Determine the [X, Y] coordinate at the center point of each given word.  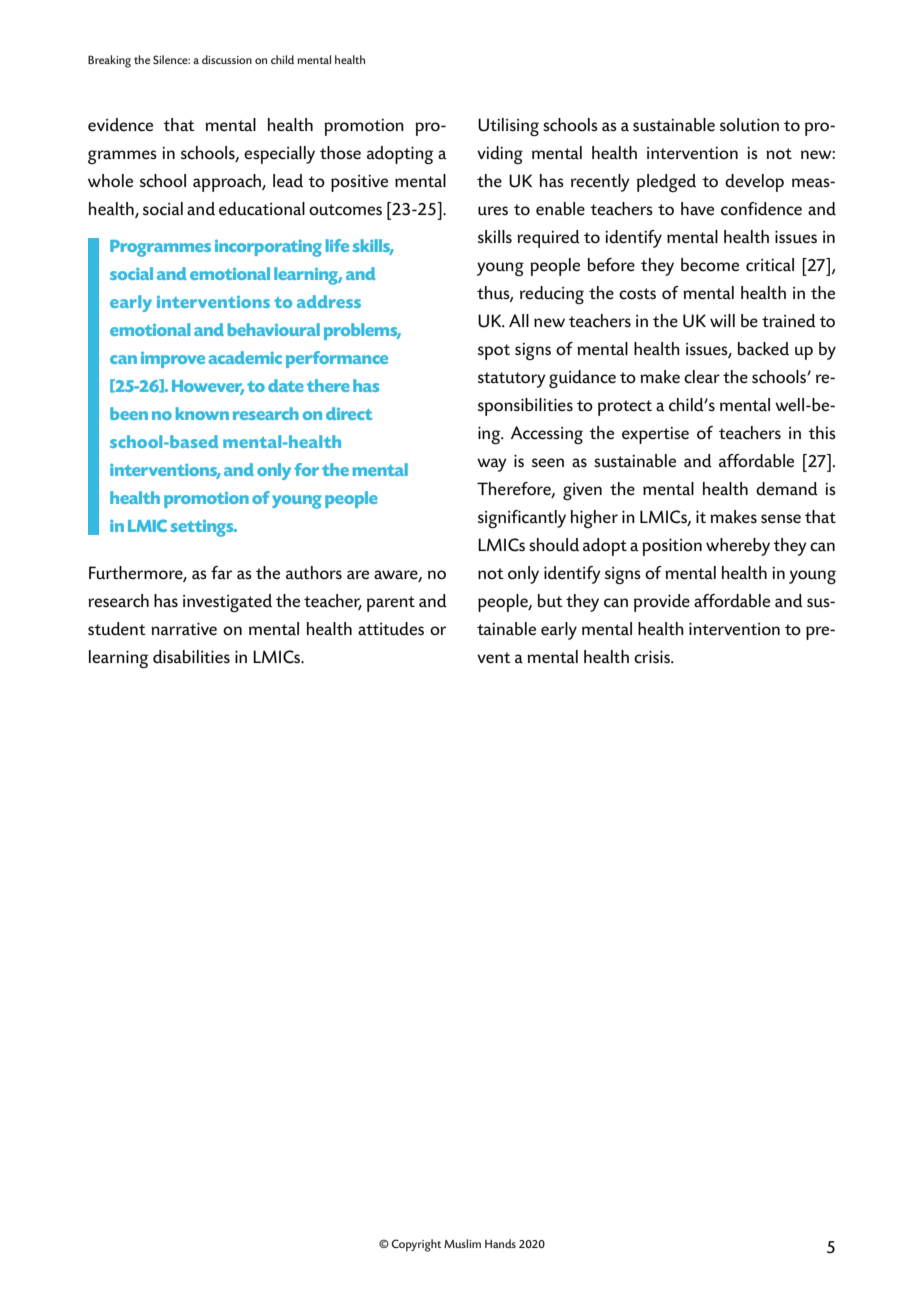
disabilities [191, 657]
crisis [653, 657]
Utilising [508, 127]
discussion [227, 59]
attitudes [391, 629]
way [492, 465]
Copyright [416, 1245]
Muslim [462, 1243]
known [202, 413]
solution [749, 125]
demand [787, 489]
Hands [500, 1243]
